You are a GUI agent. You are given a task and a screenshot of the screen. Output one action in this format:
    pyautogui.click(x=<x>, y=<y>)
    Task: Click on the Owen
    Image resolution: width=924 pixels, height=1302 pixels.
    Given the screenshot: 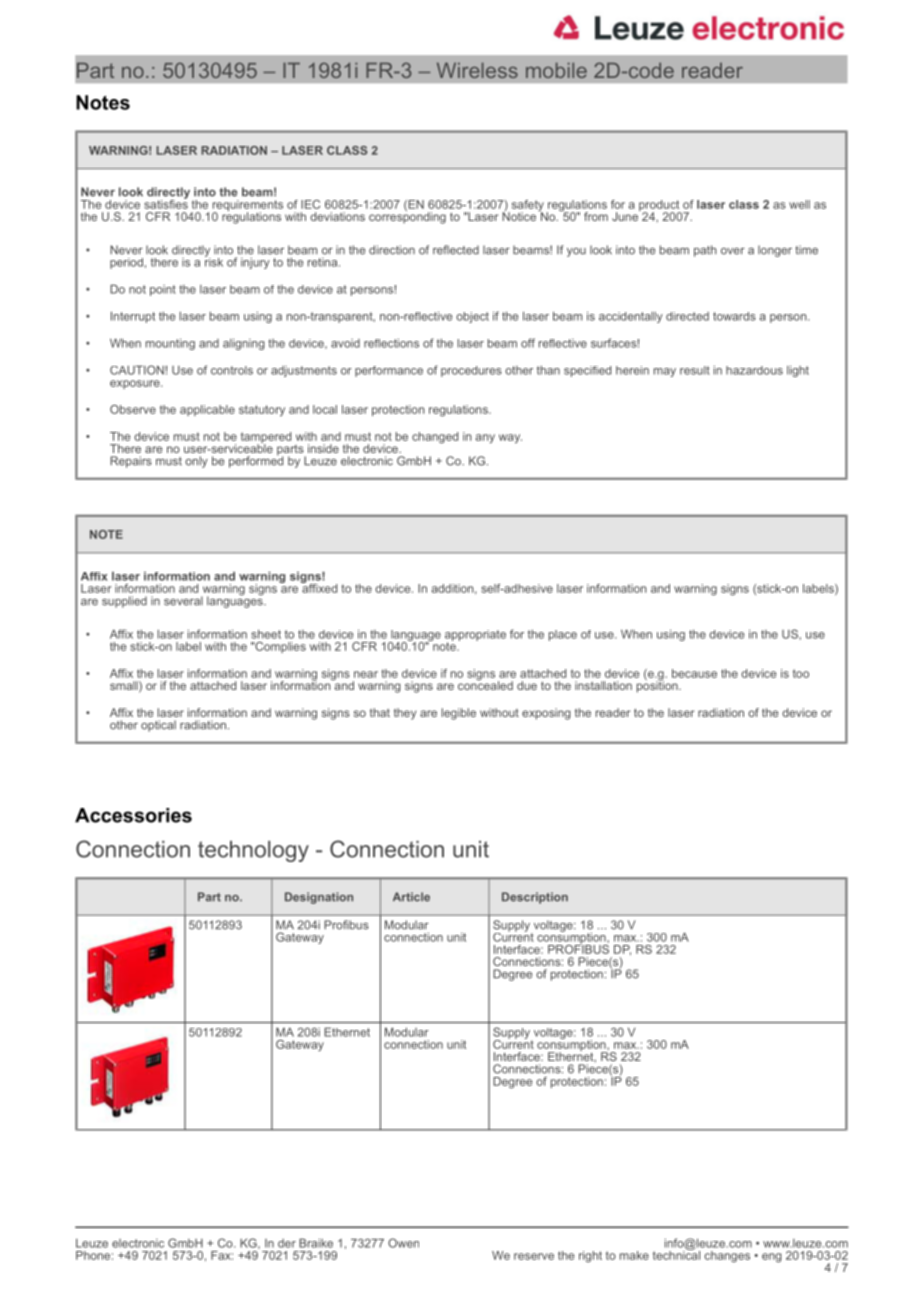 What is the action you would take?
    pyautogui.click(x=403, y=1243)
